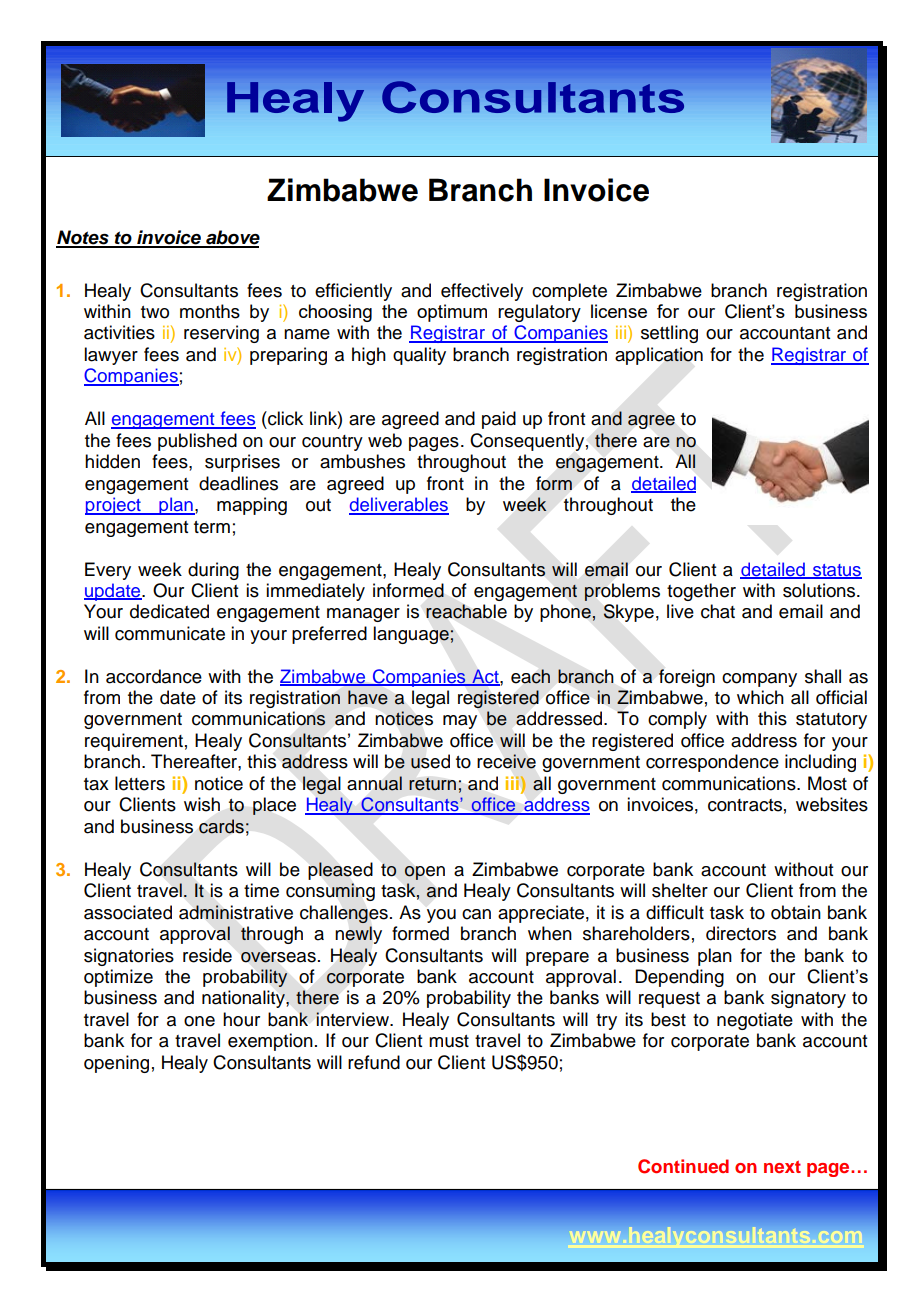  Describe the element at coordinates (482, 292) in the image. I see `effectively` at that location.
